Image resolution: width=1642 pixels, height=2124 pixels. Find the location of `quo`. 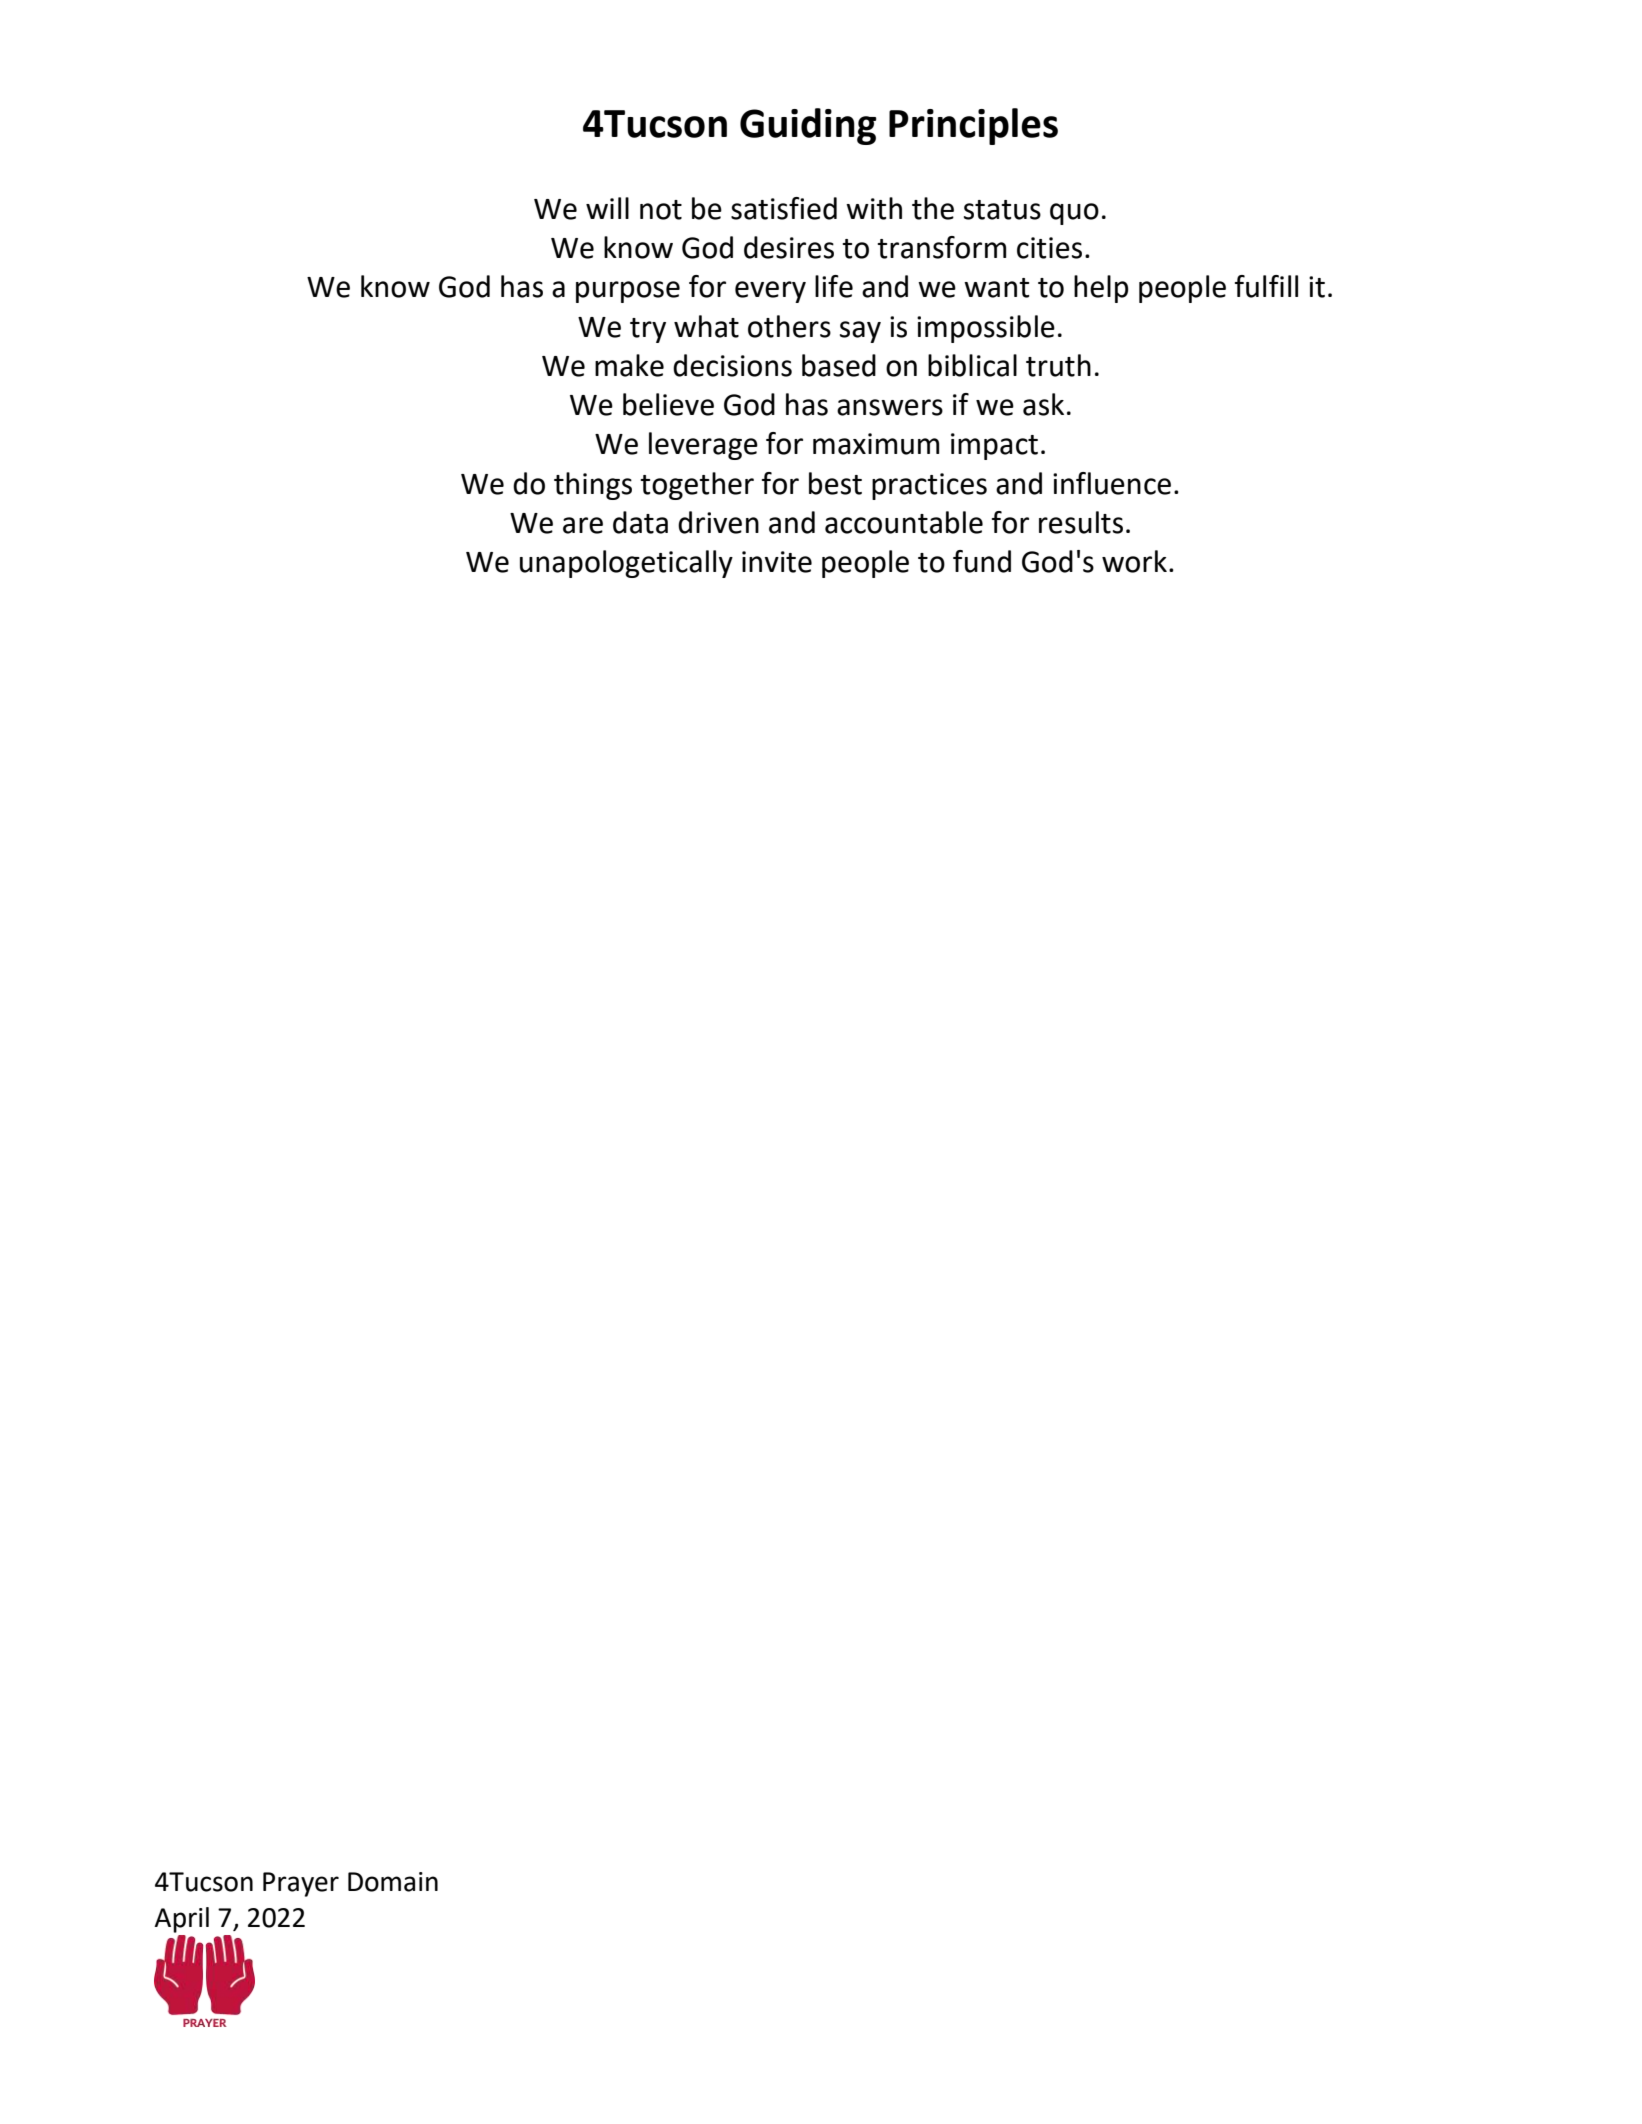

quo is located at coordinates (1074, 214).
